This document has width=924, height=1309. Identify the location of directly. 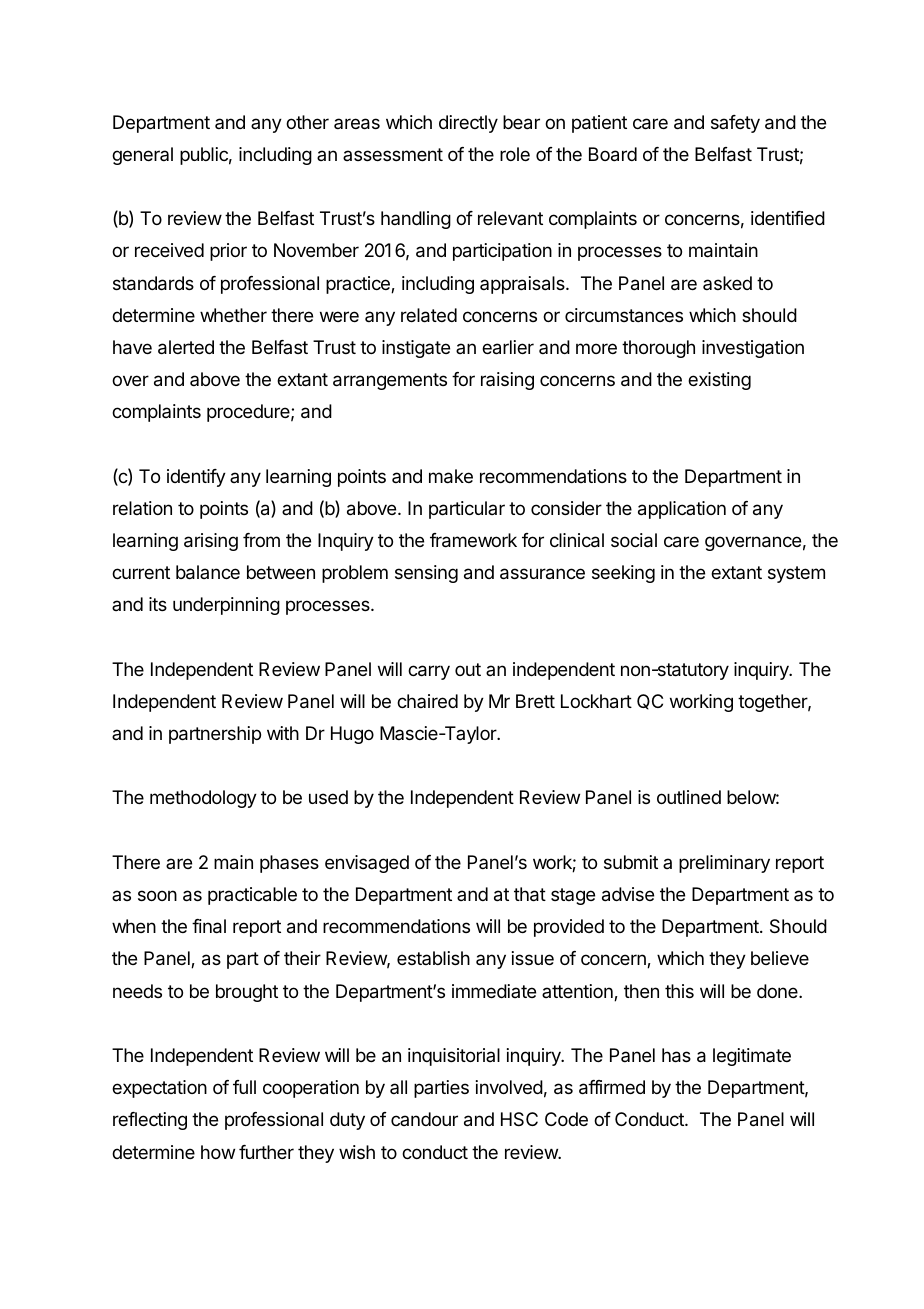
(468, 124).
